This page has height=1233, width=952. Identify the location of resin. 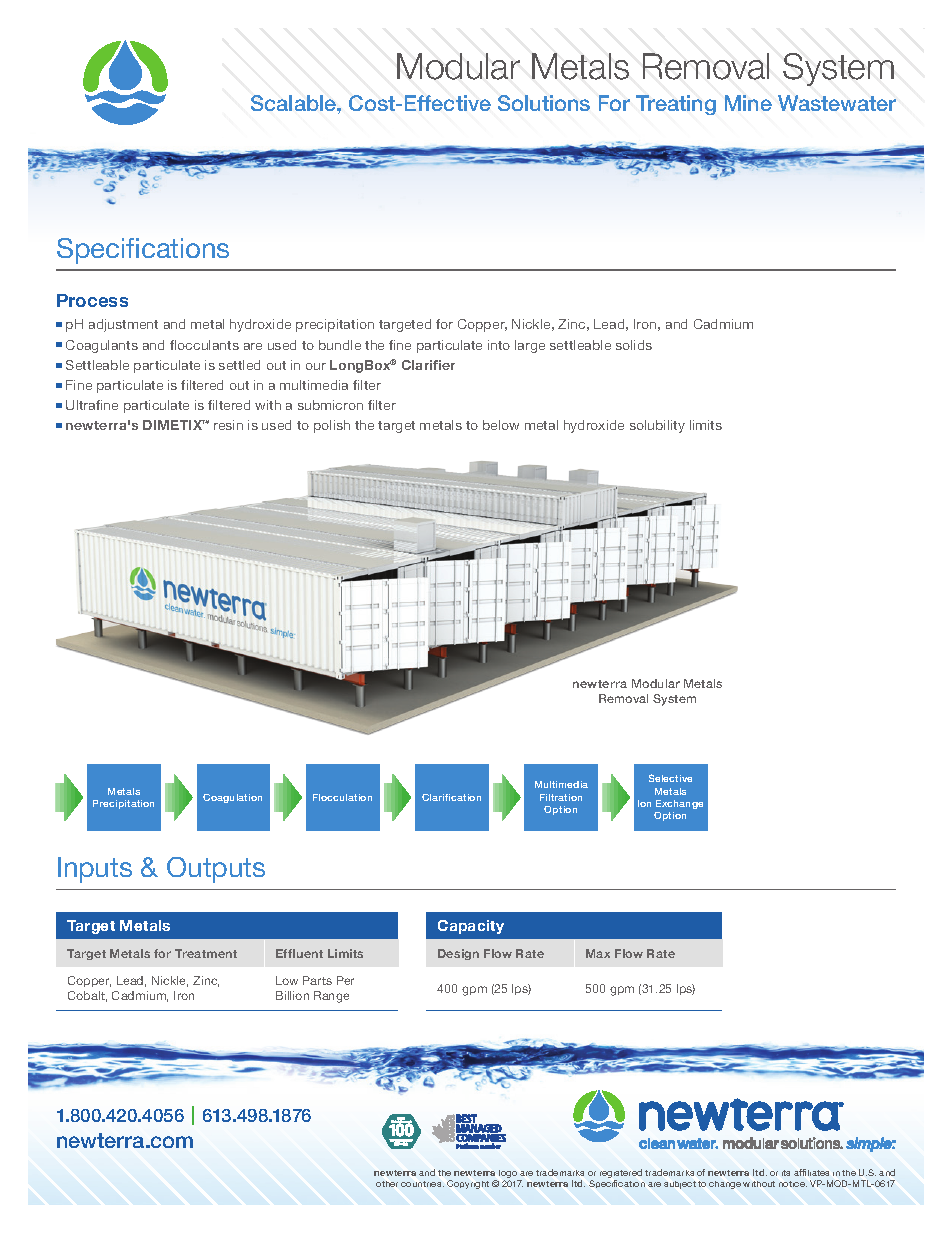
(228, 425).
